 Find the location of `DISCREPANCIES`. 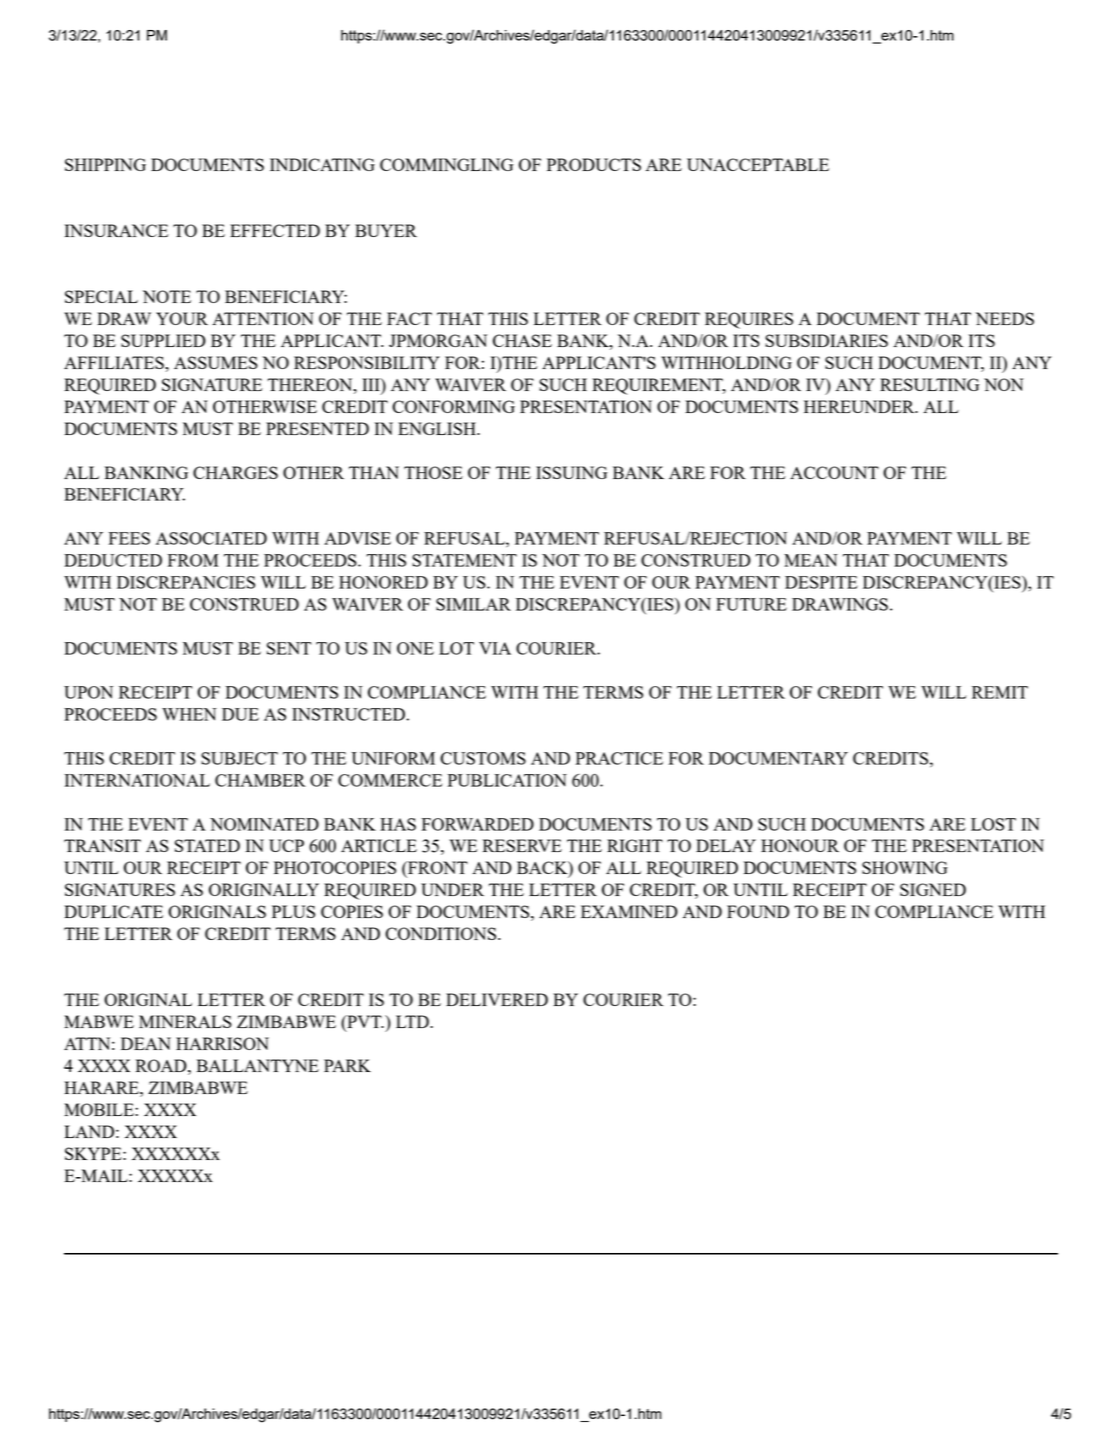

DISCREPANCIES is located at coordinates (186, 582).
